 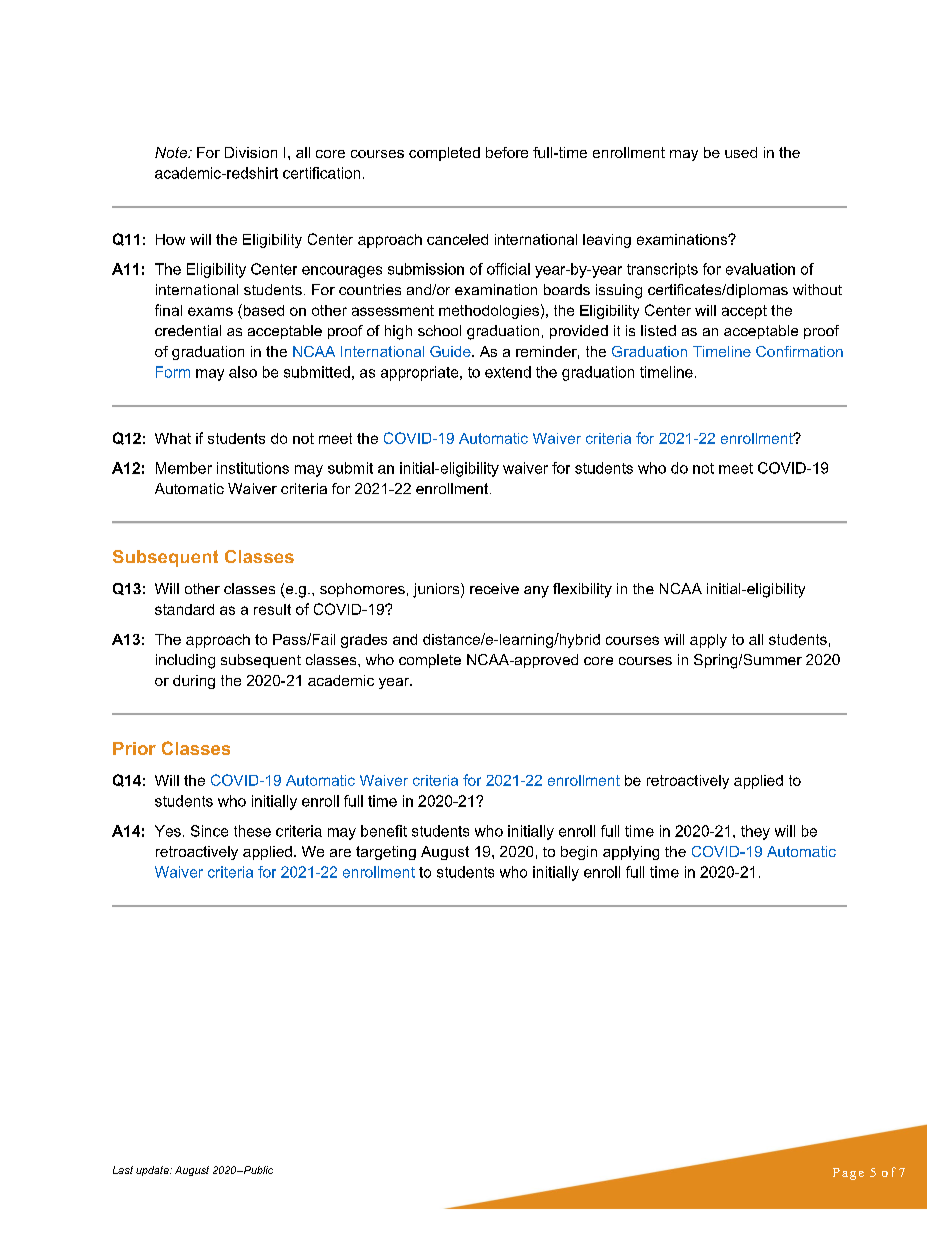 What do you see at coordinates (494, 588) in the image?
I see `receive` at bounding box center [494, 588].
